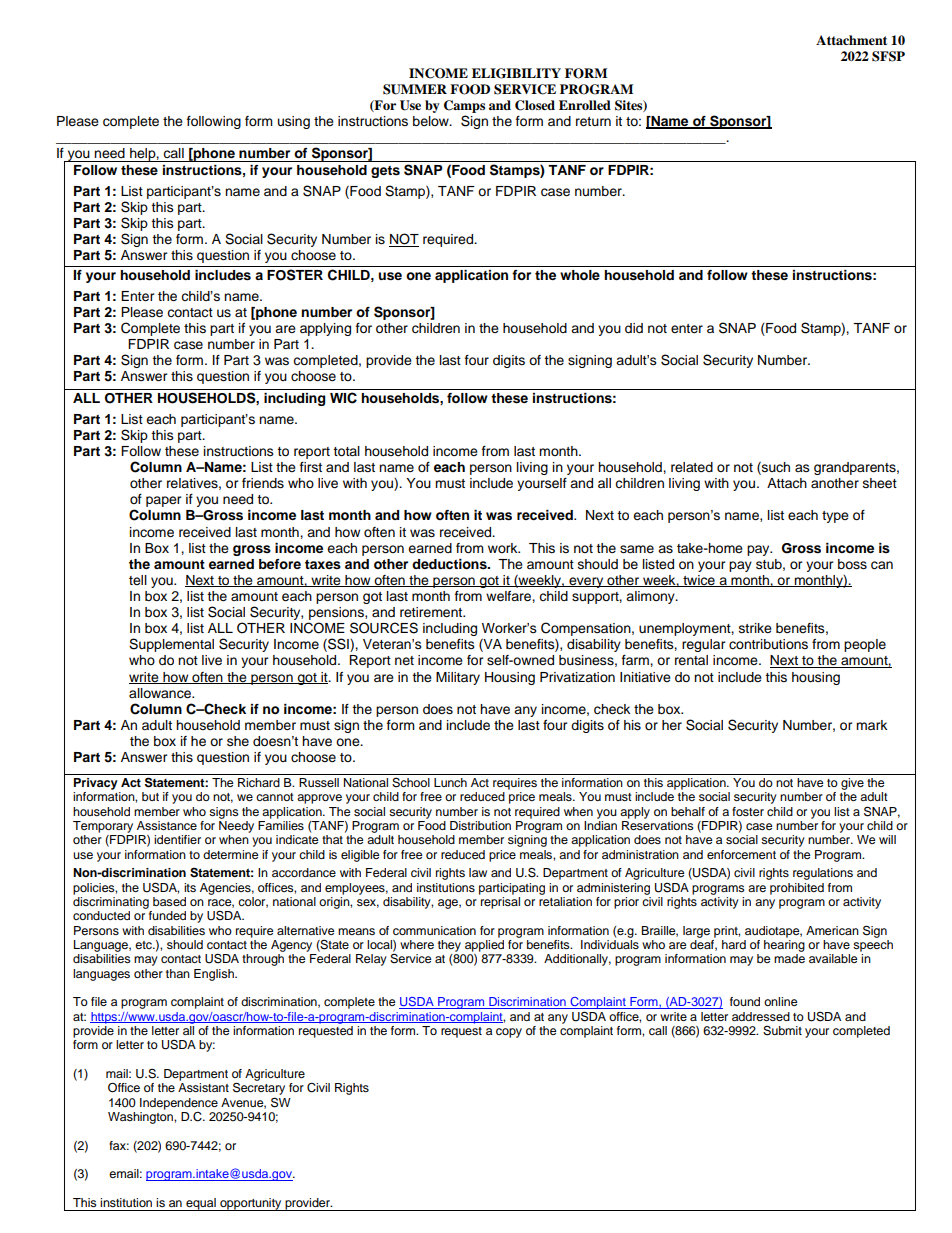 Image resolution: width=952 pixels, height=1233 pixels. What do you see at coordinates (593, 122) in the screenshot?
I see `return` at bounding box center [593, 122].
